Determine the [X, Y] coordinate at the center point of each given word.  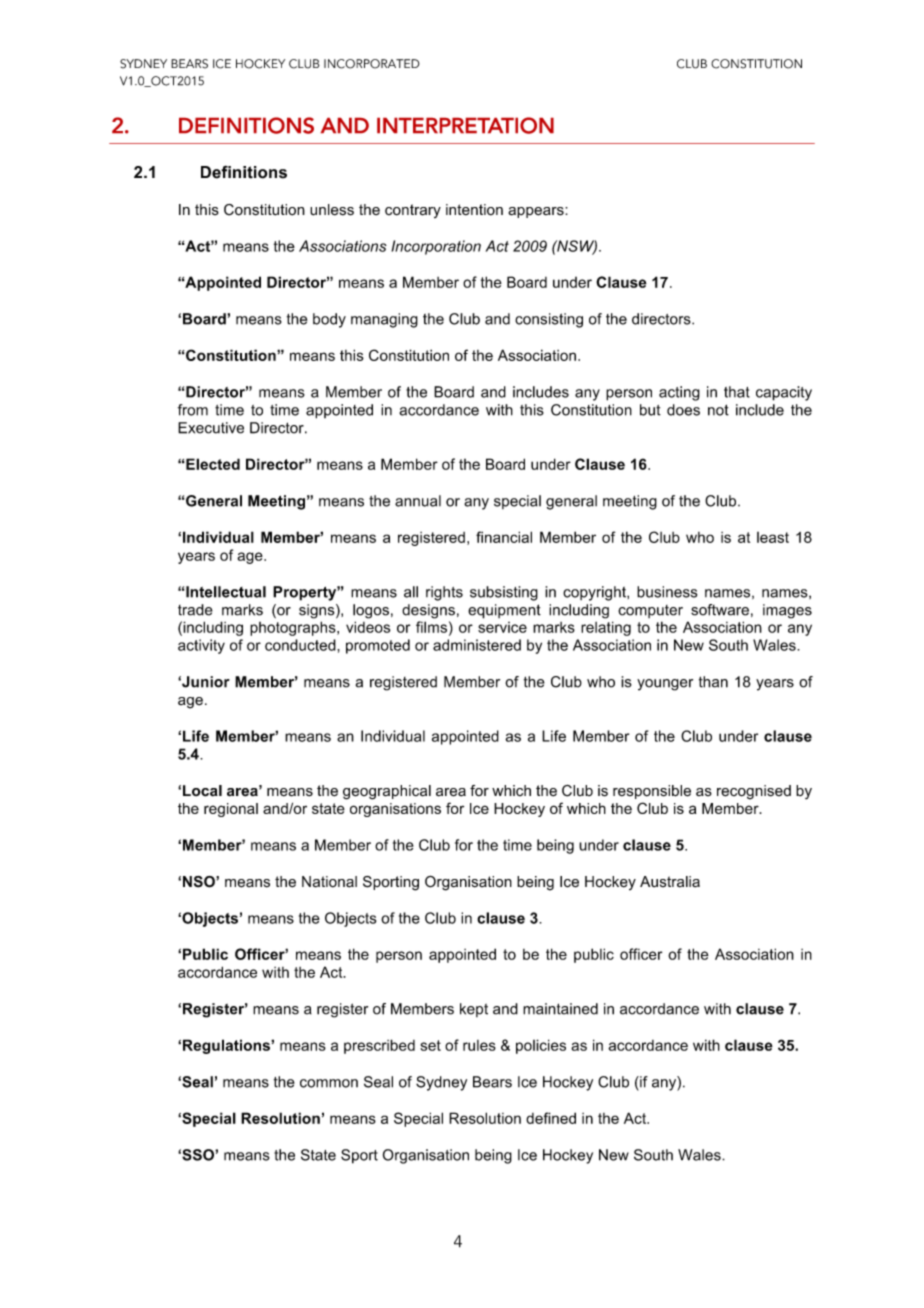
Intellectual [225, 592]
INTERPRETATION [465, 125]
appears [537, 212]
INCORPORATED [372, 64]
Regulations [227, 1046]
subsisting [504, 593]
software [720, 610]
